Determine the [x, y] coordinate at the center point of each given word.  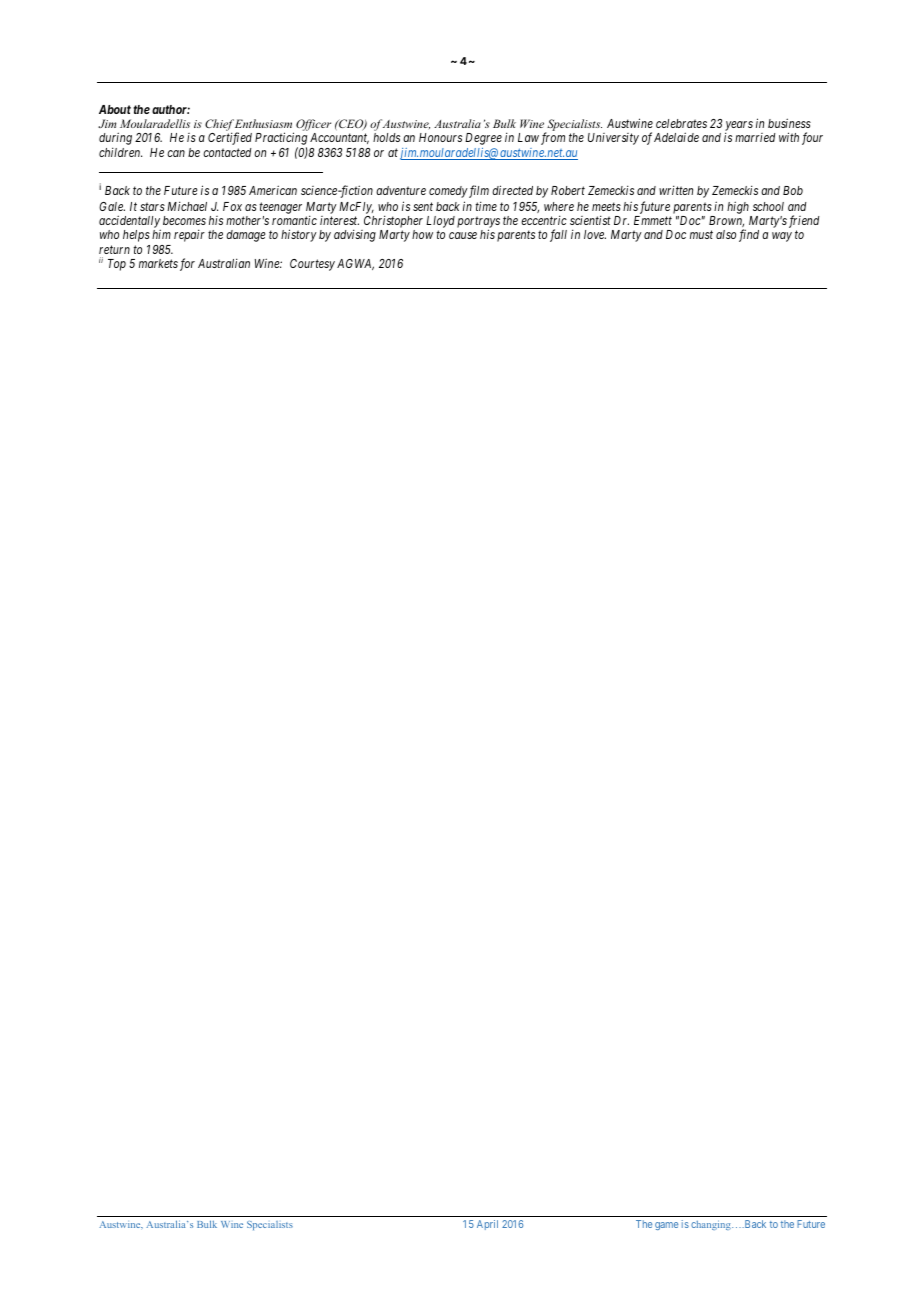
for [187, 264]
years [739, 127]
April [487, 1225]
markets [158, 263]
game [666, 1226]
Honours [440, 137]
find [749, 235]
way [782, 237]
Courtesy [312, 265]
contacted [227, 152]
